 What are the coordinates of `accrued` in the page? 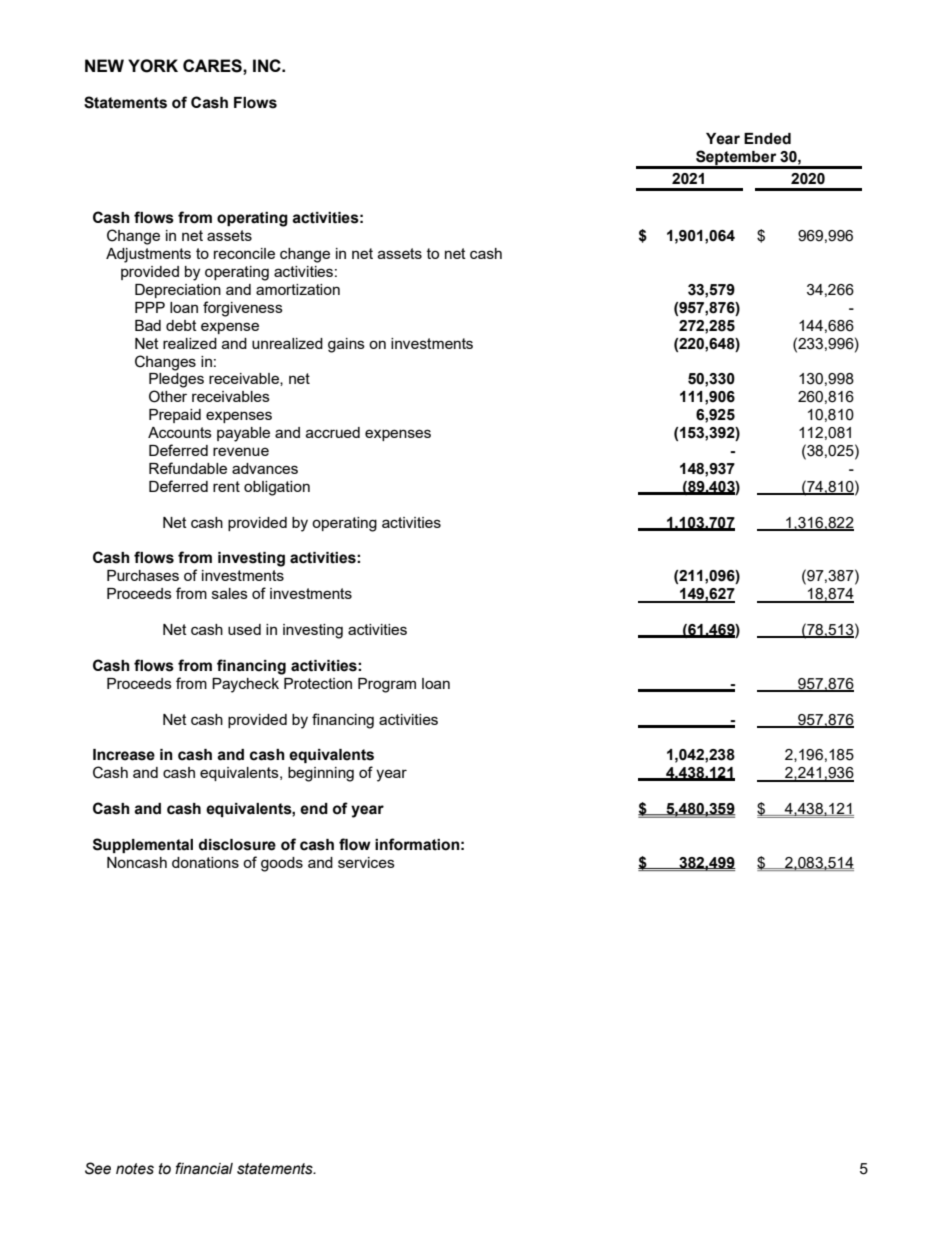 It's located at (333, 432).
